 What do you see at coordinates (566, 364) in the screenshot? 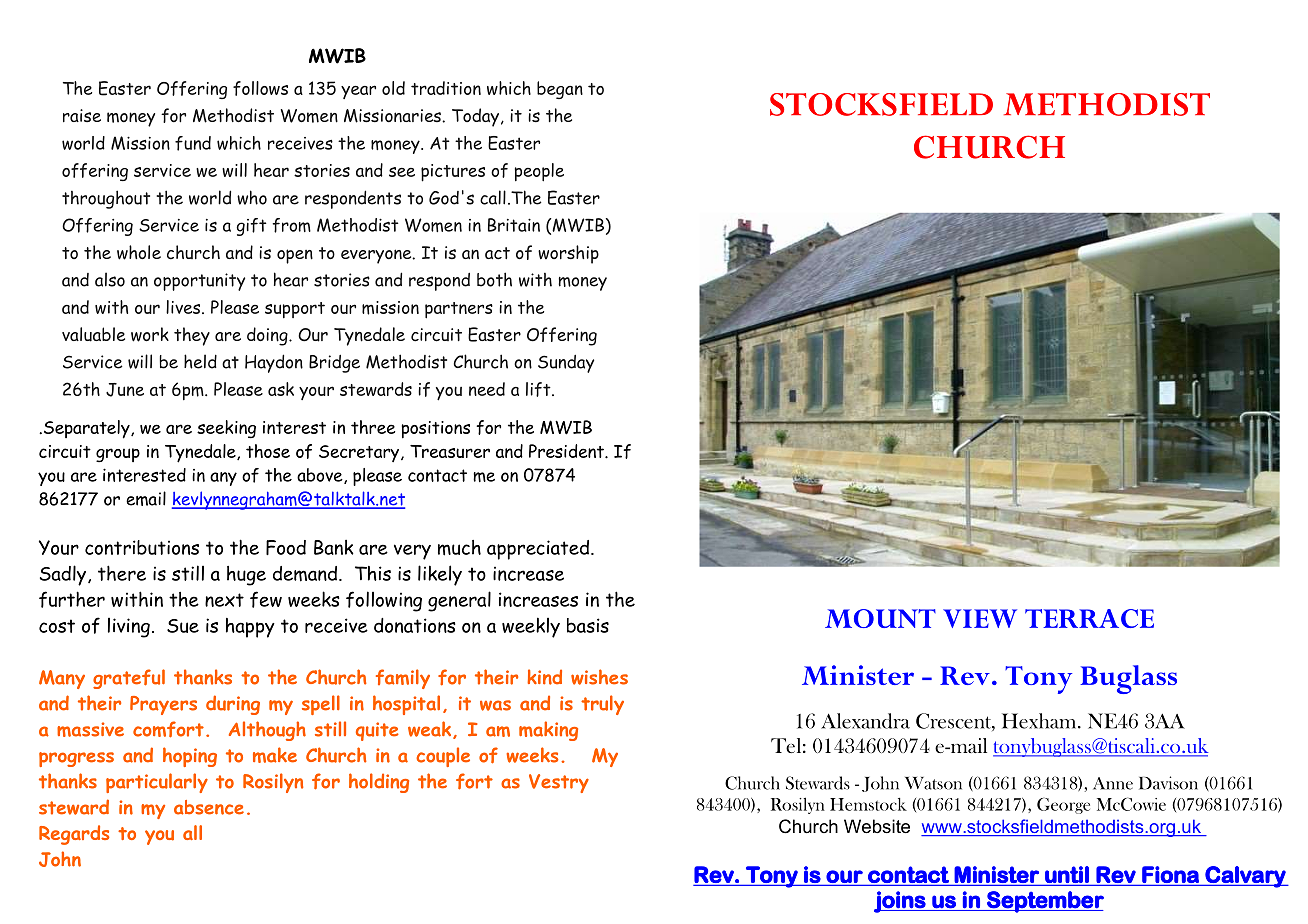
I see `Sunday` at bounding box center [566, 364].
